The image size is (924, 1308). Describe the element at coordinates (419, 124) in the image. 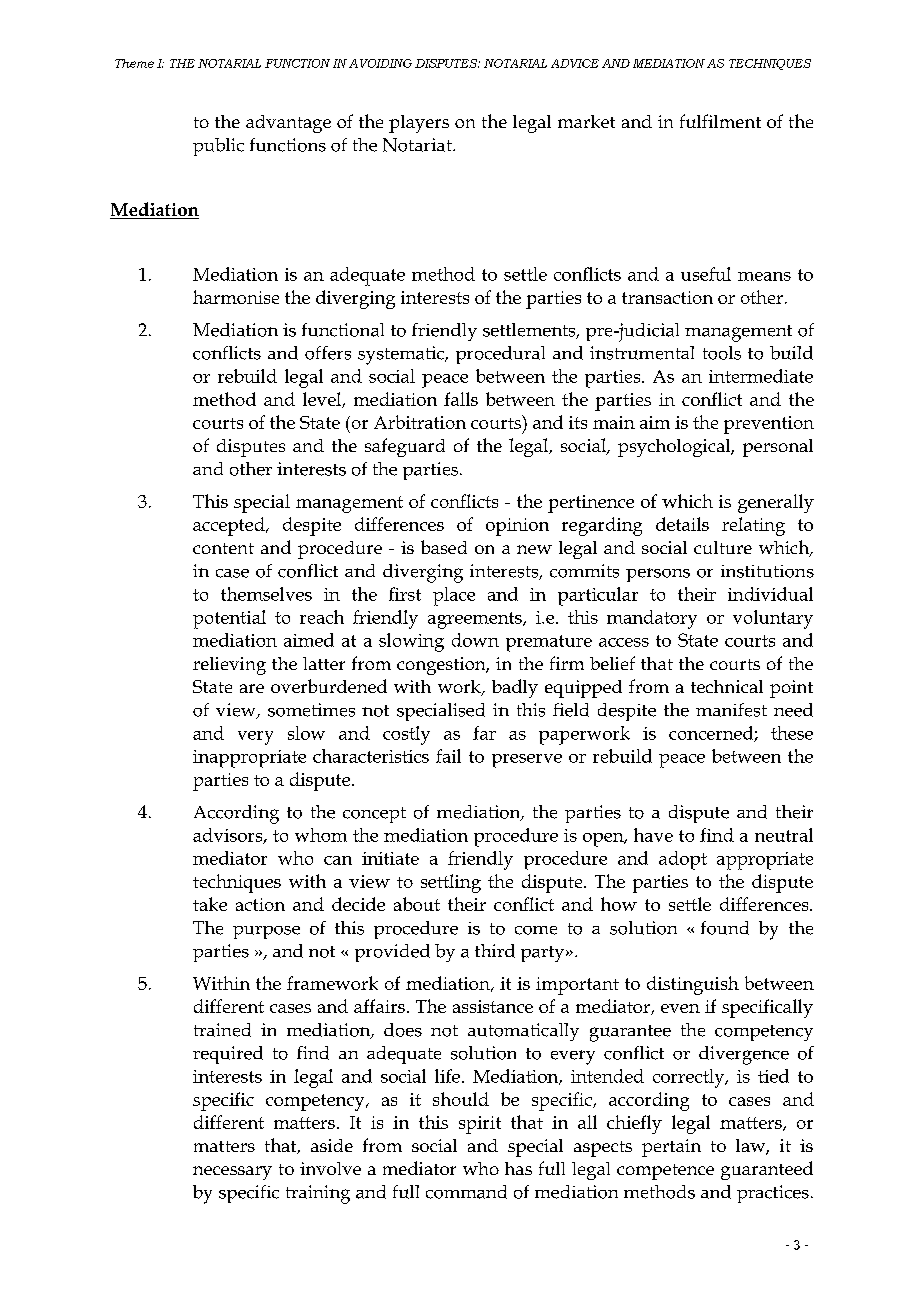

I see `players` at that location.
